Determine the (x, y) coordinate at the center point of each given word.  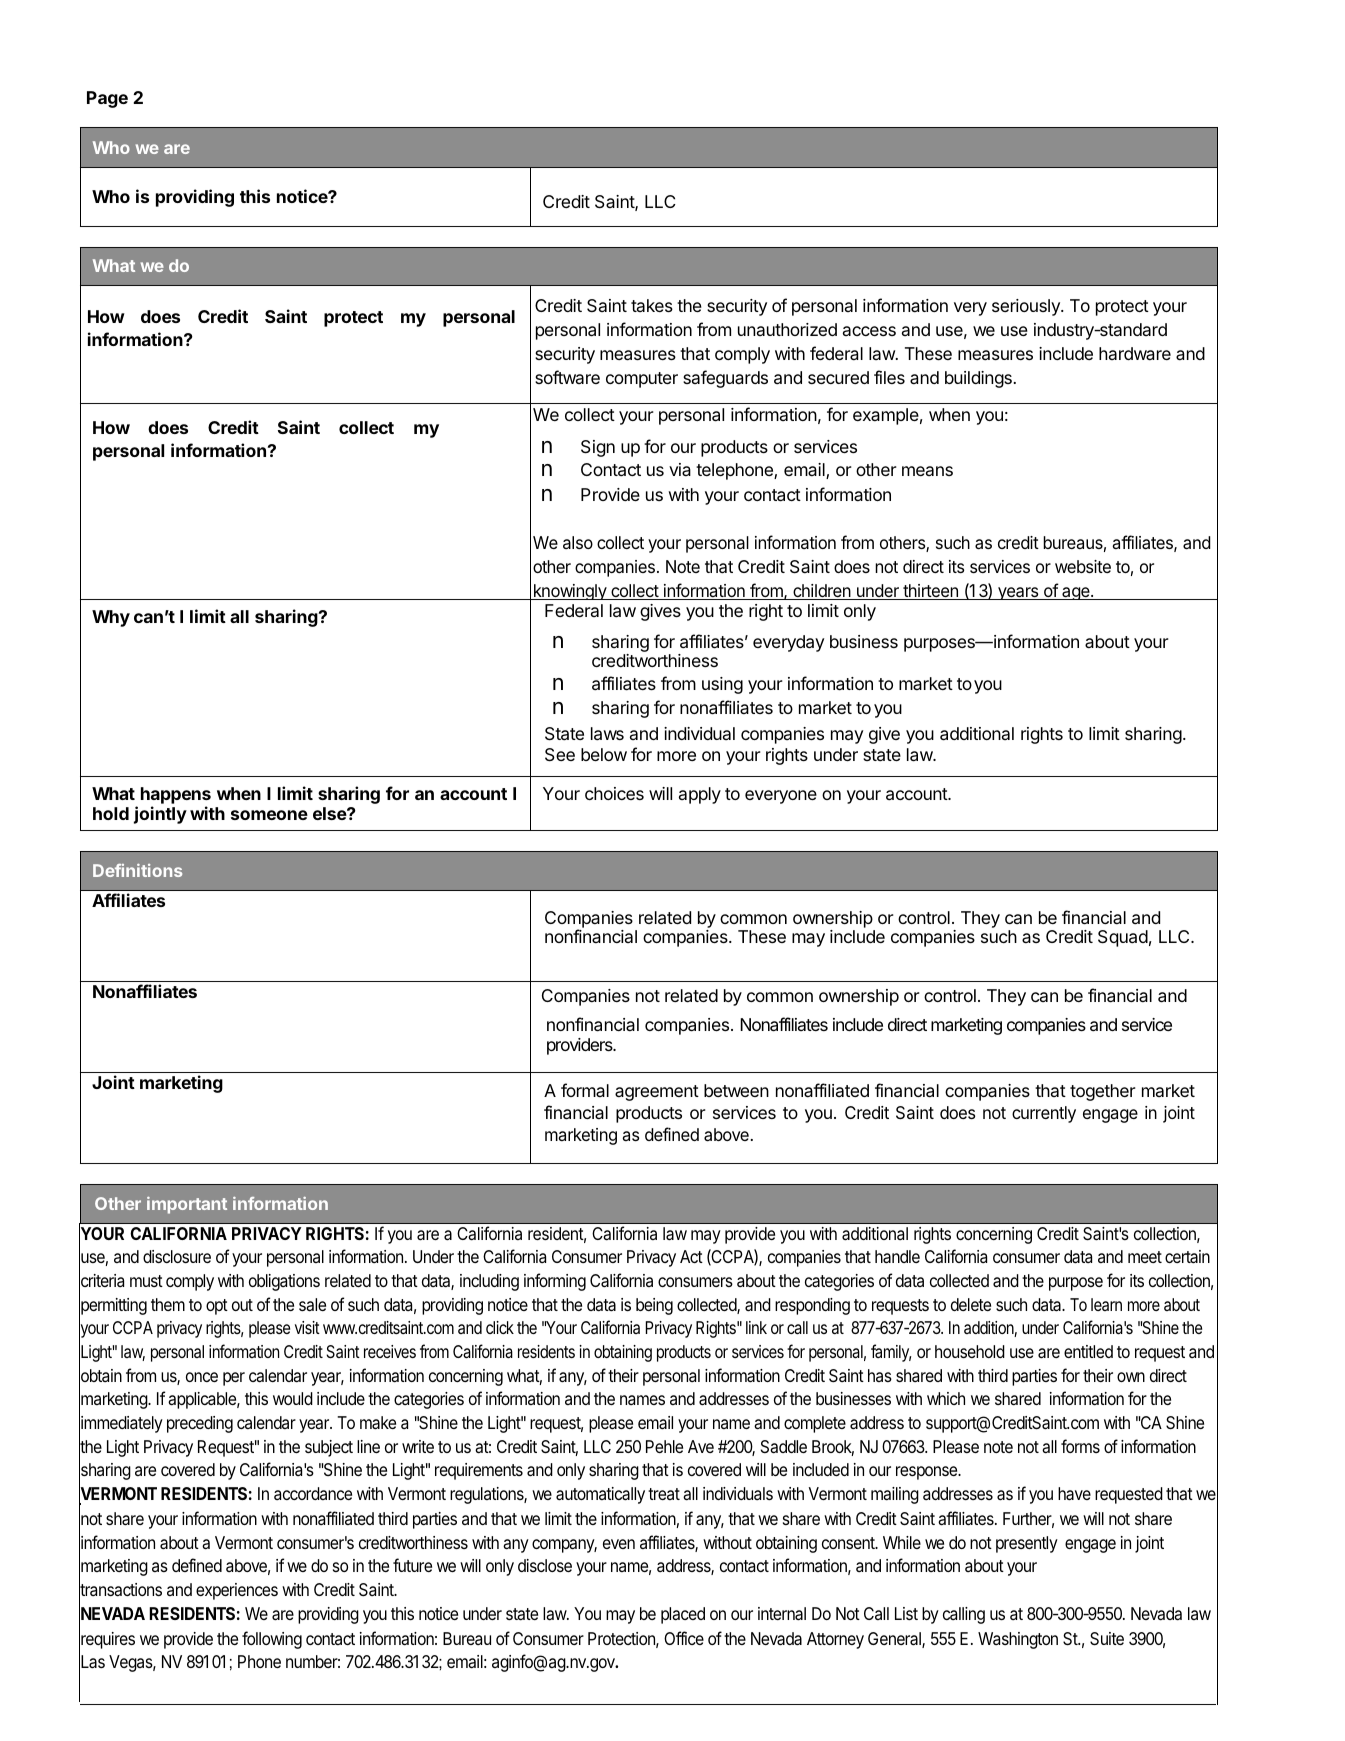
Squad (1123, 938)
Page (107, 99)
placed (683, 1615)
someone (269, 815)
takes (652, 305)
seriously (1027, 307)
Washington (1018, 1640)
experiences (237, 1591)
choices (614, 793)
